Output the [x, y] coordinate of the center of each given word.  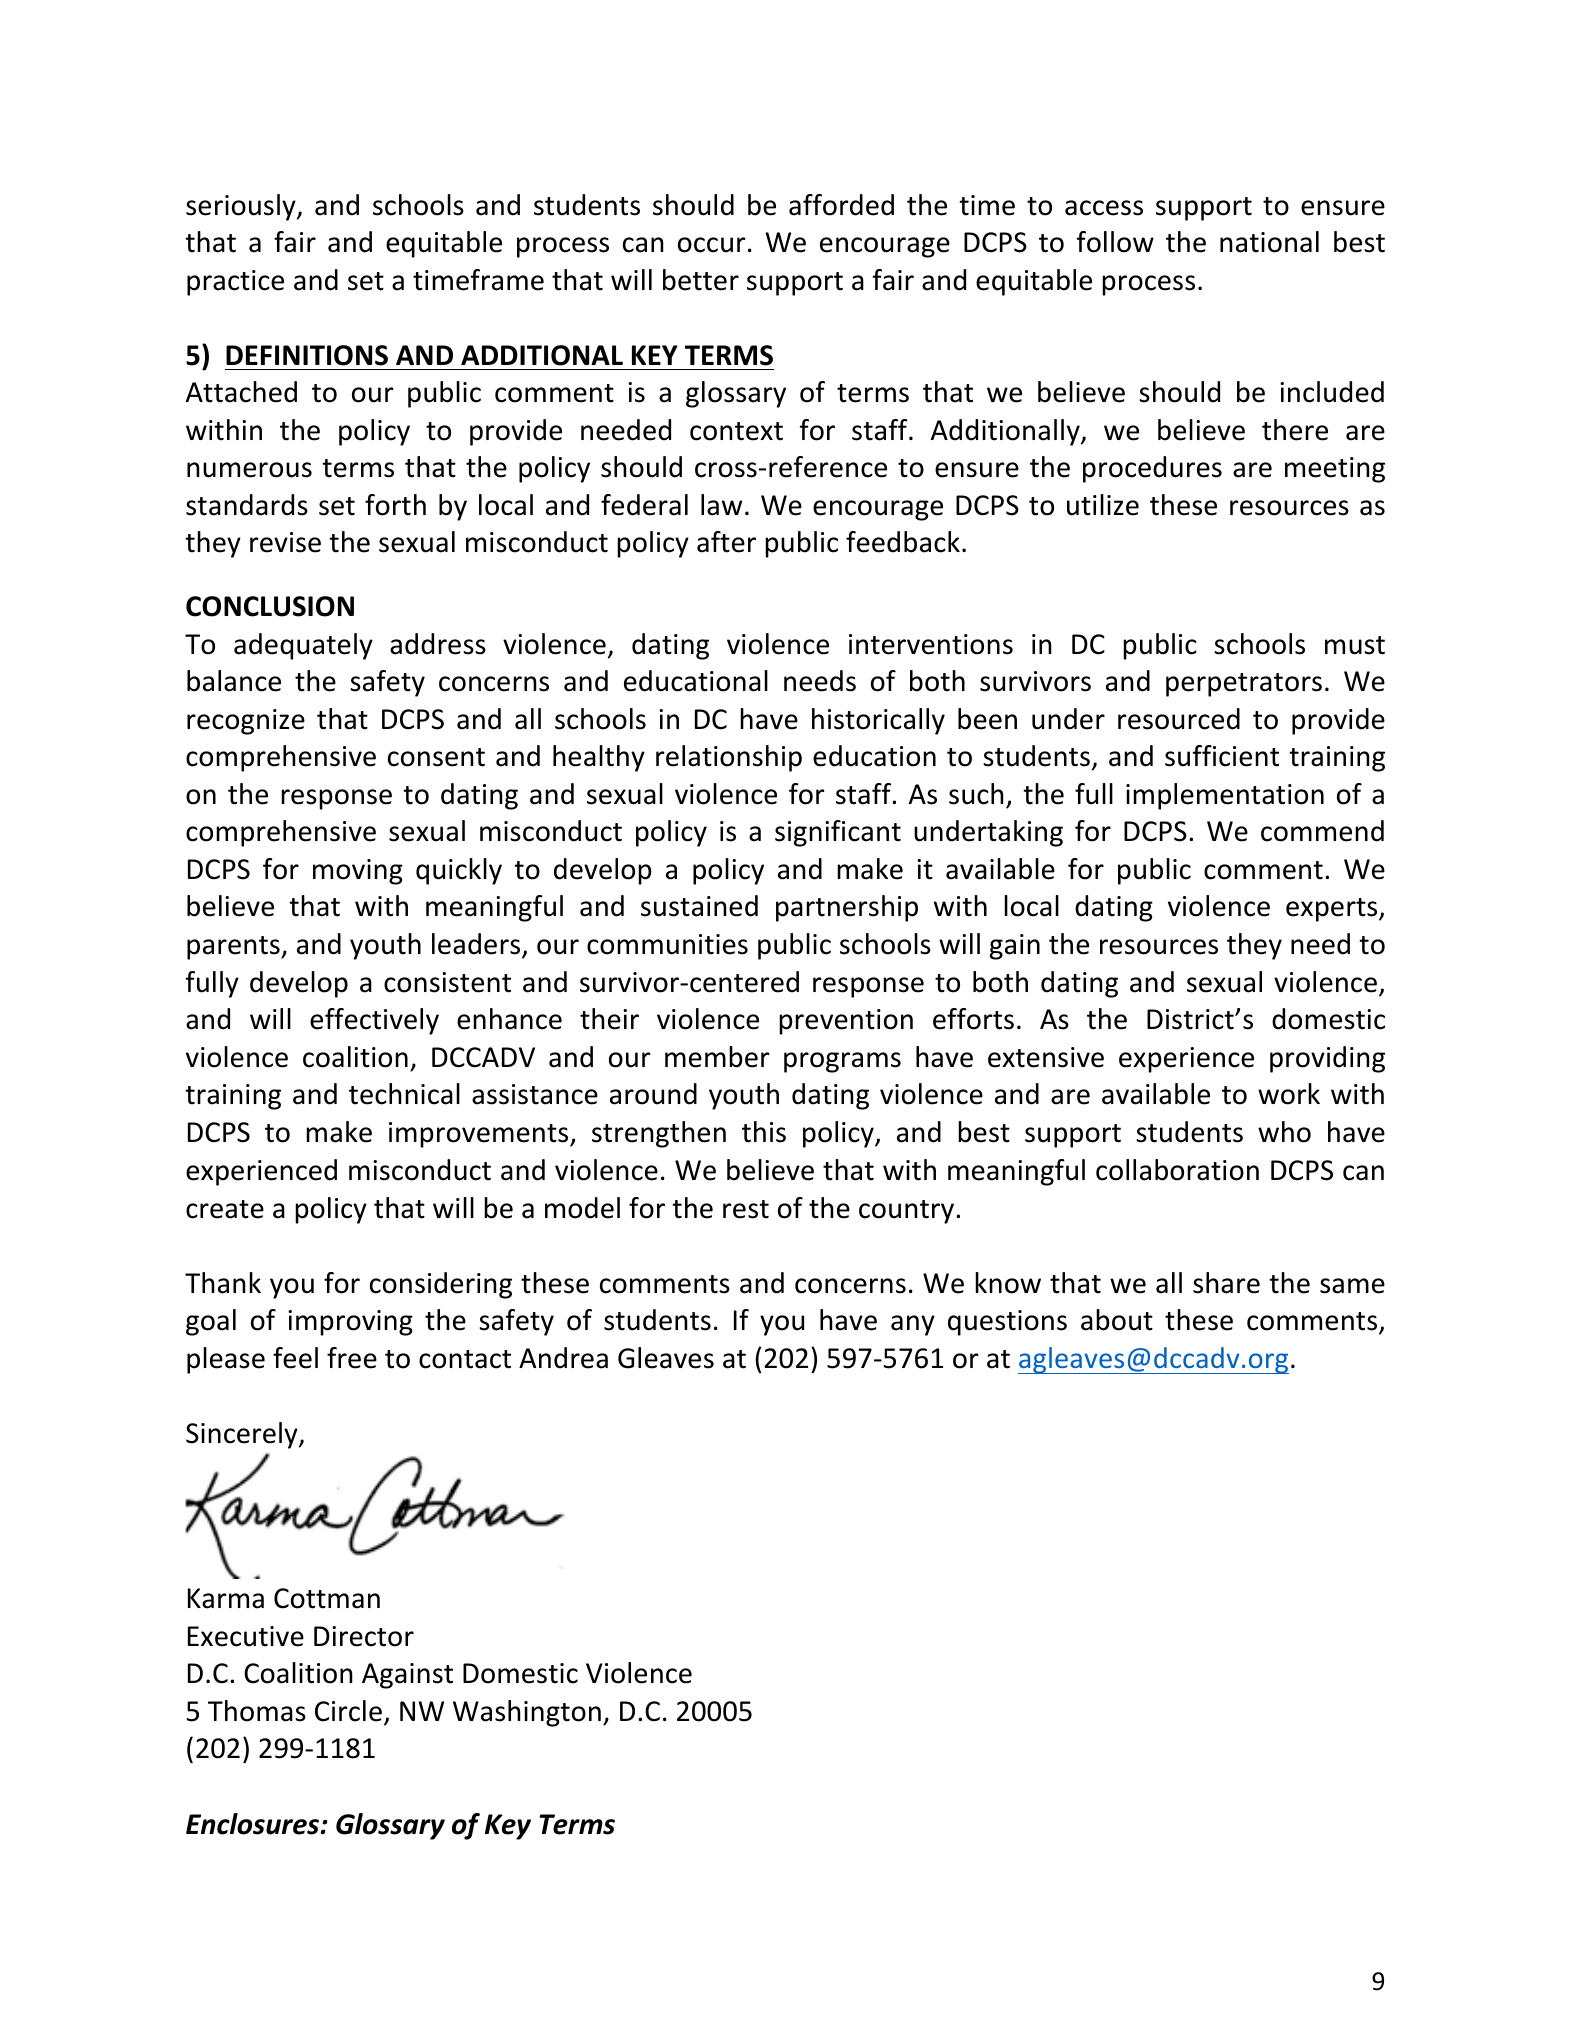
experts [1333, 910]
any [913, 1325]
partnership [847, 908]
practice [235, 283]
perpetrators [1244, 685]
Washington [527, 1713]
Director [364, 1636]
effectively [374, 1021]
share [1226, 1283]
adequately [303, 646]
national [1269, 242]
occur [711, 245]
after [726, 542]
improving [350, 1323]
